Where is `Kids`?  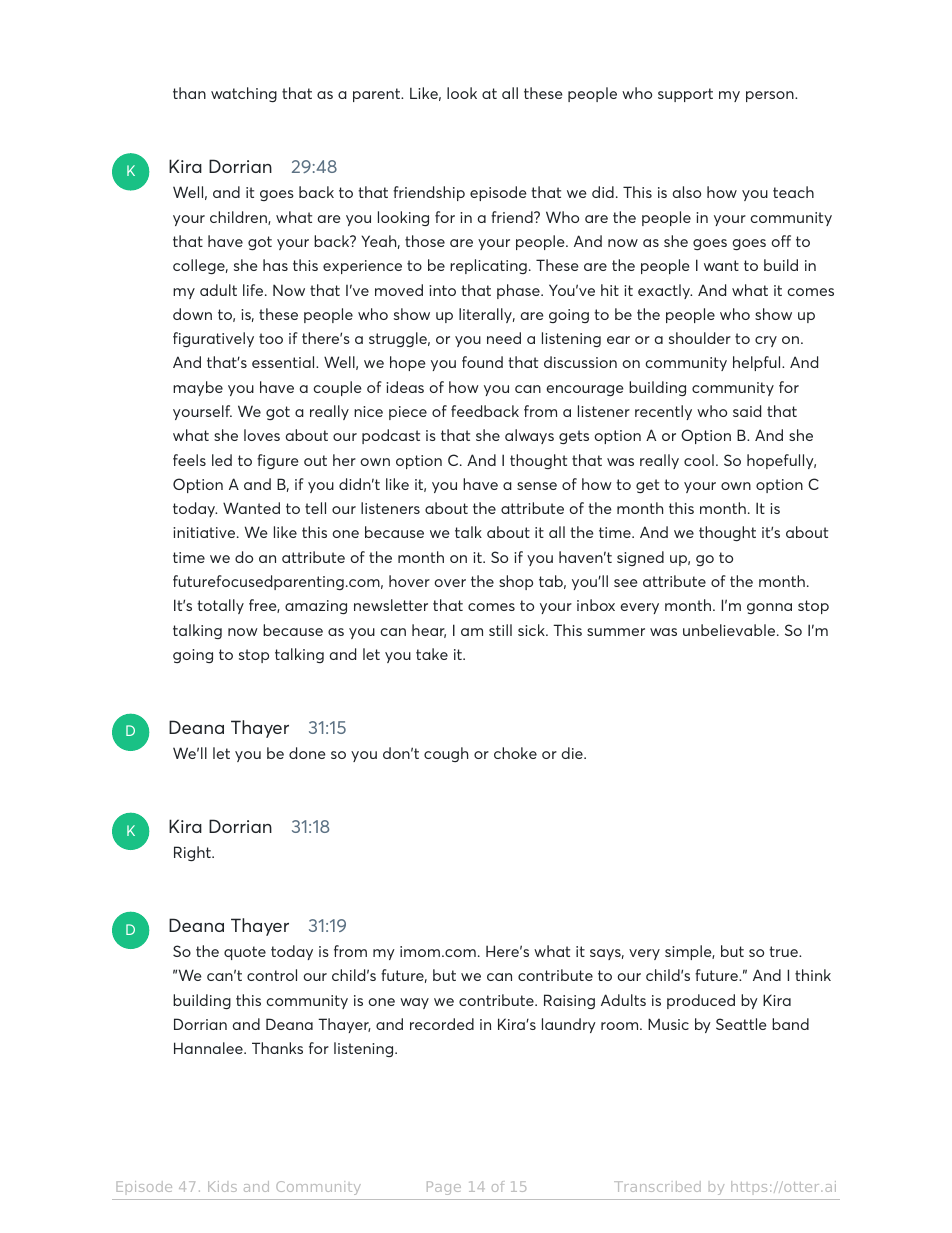
Kids is located at coordinates (222, 1186).
